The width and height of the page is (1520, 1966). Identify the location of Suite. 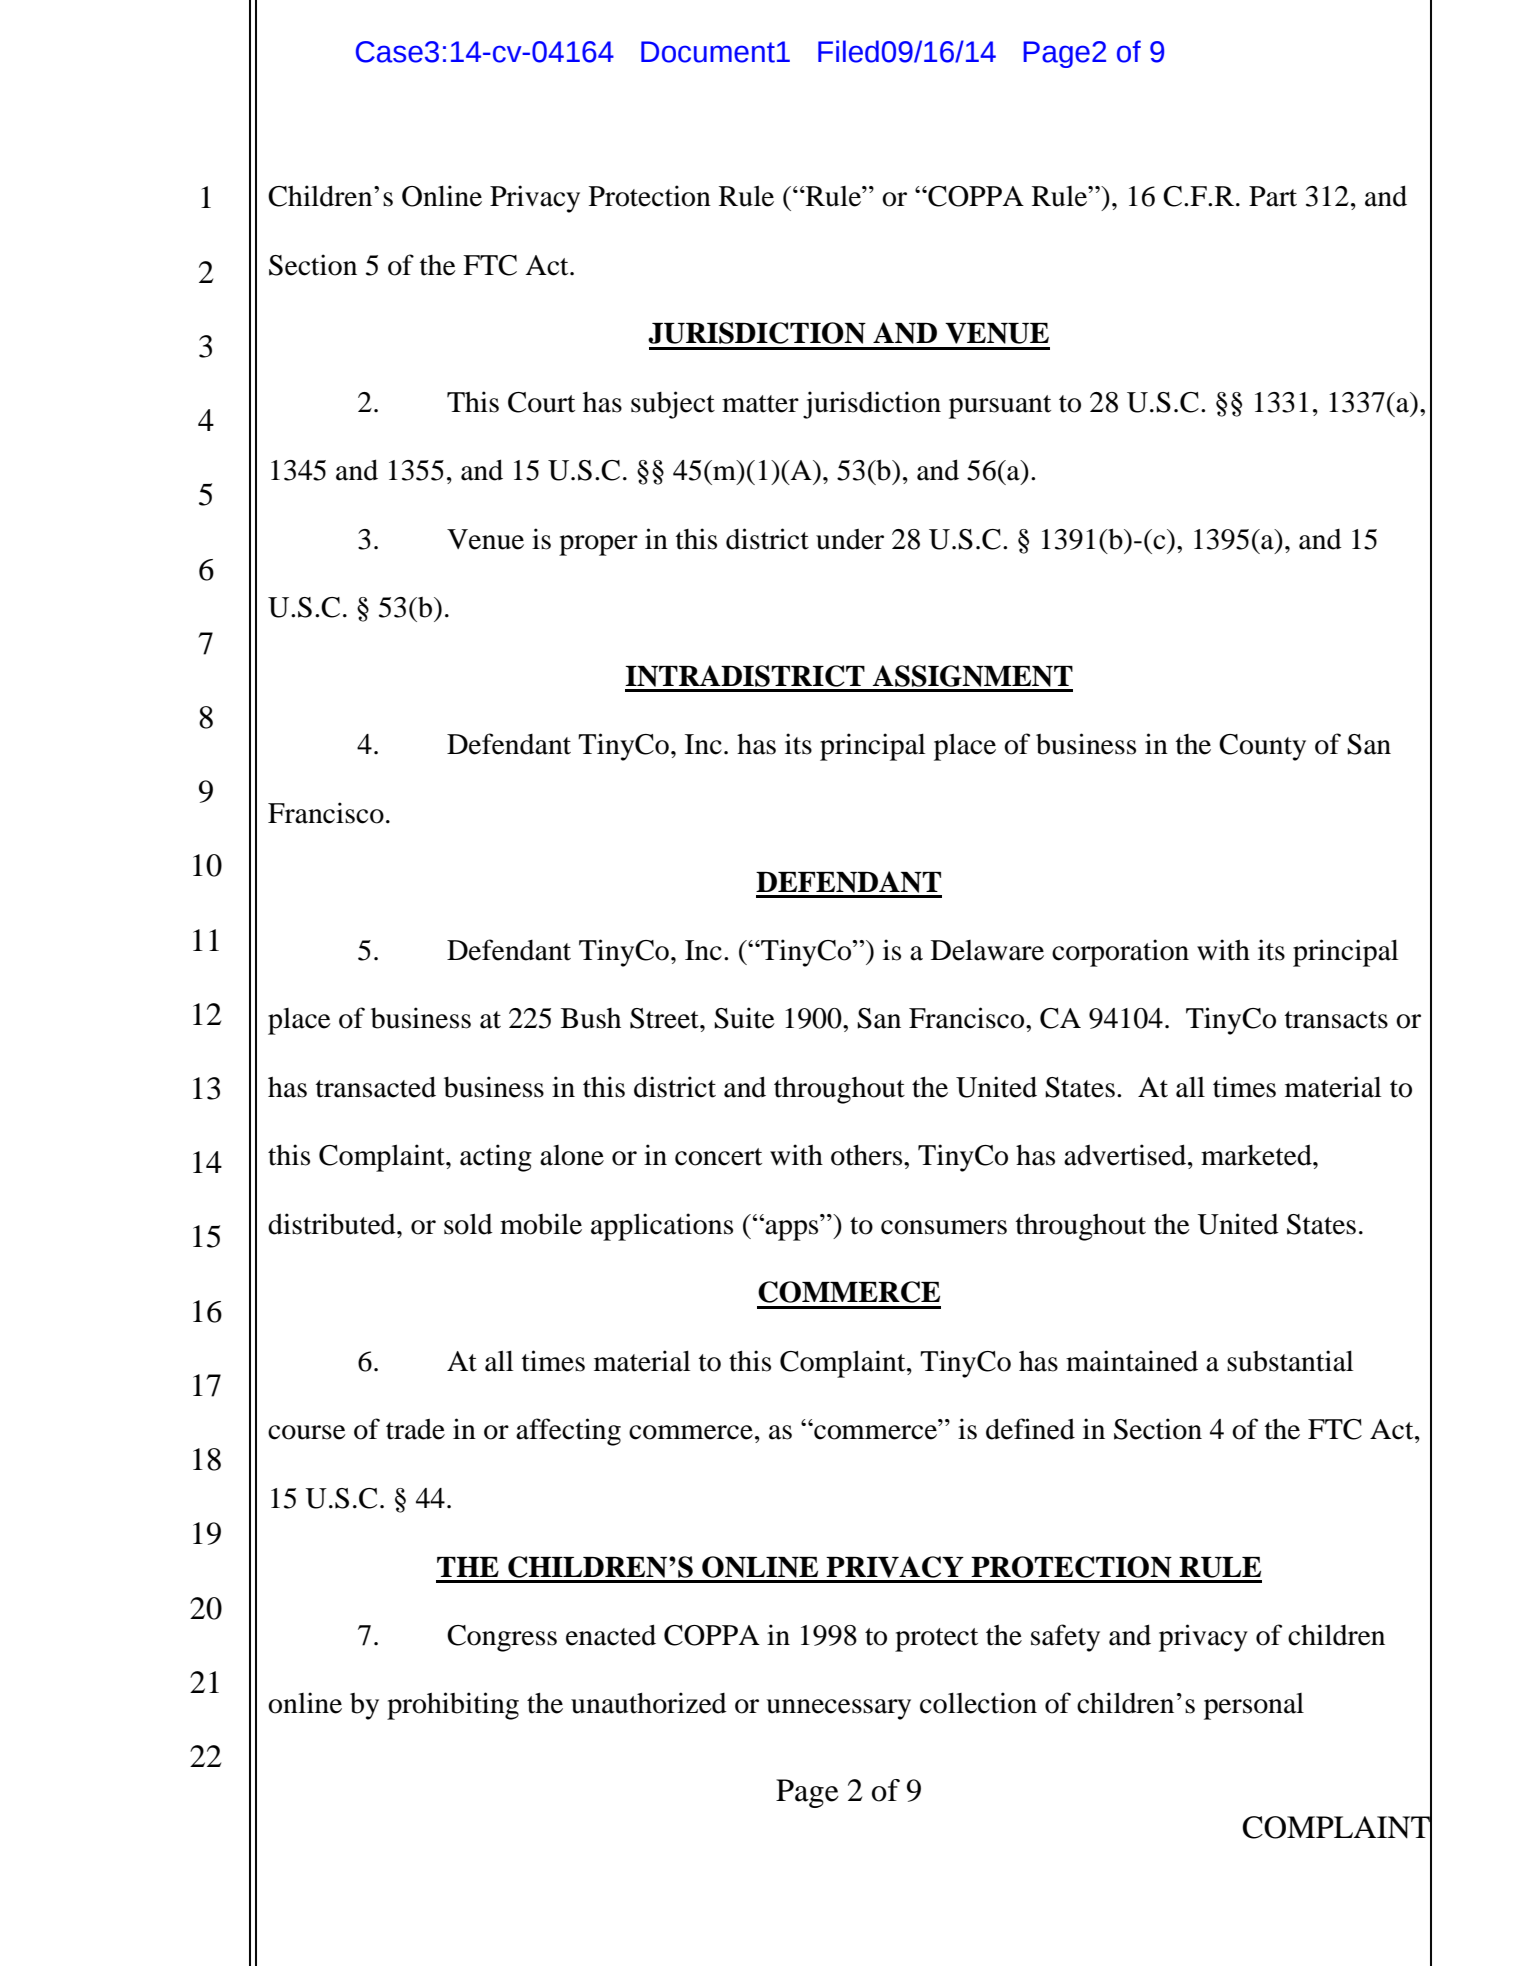
(744, 1018).
